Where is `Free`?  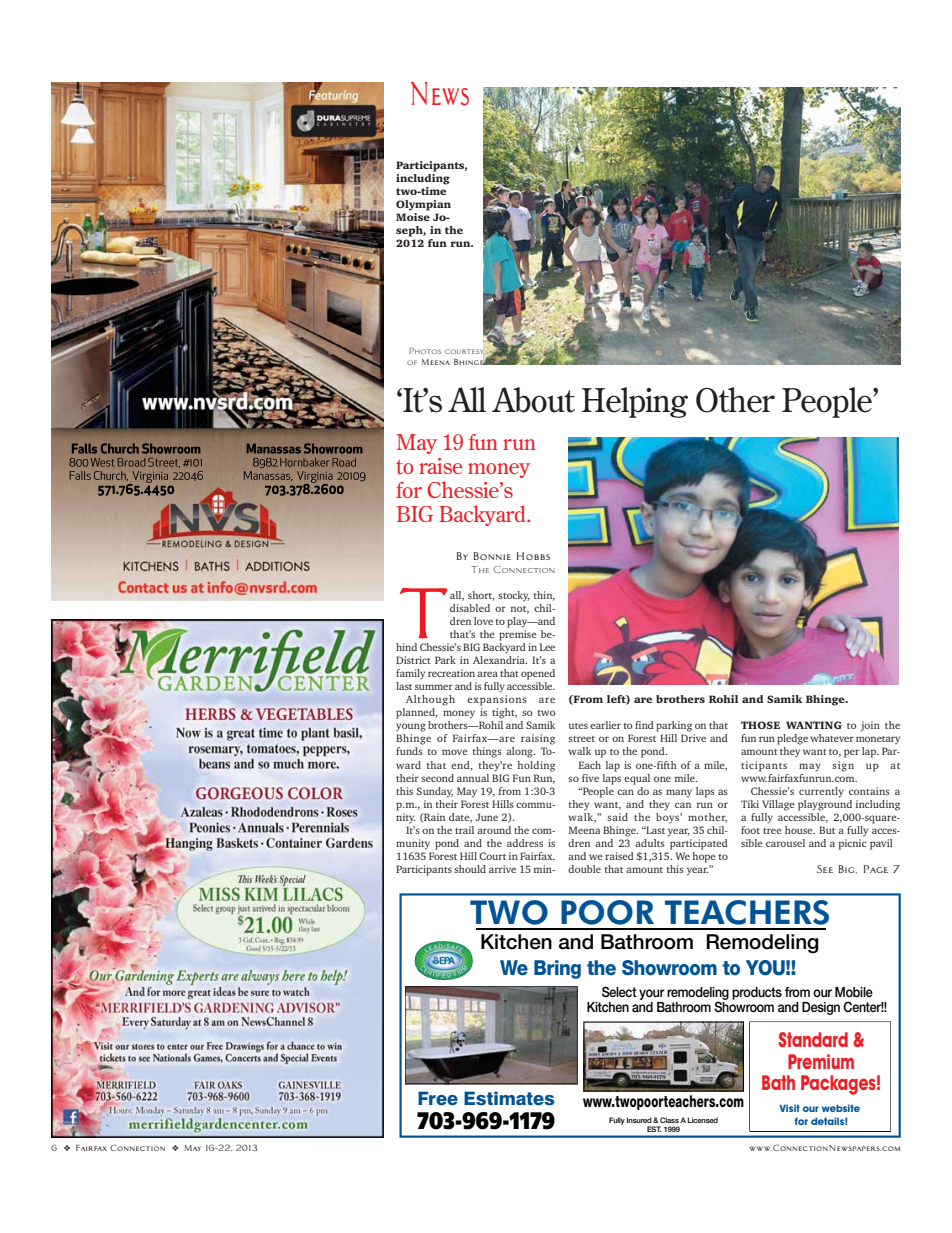
Free is located at coordinates (438, 1098).
